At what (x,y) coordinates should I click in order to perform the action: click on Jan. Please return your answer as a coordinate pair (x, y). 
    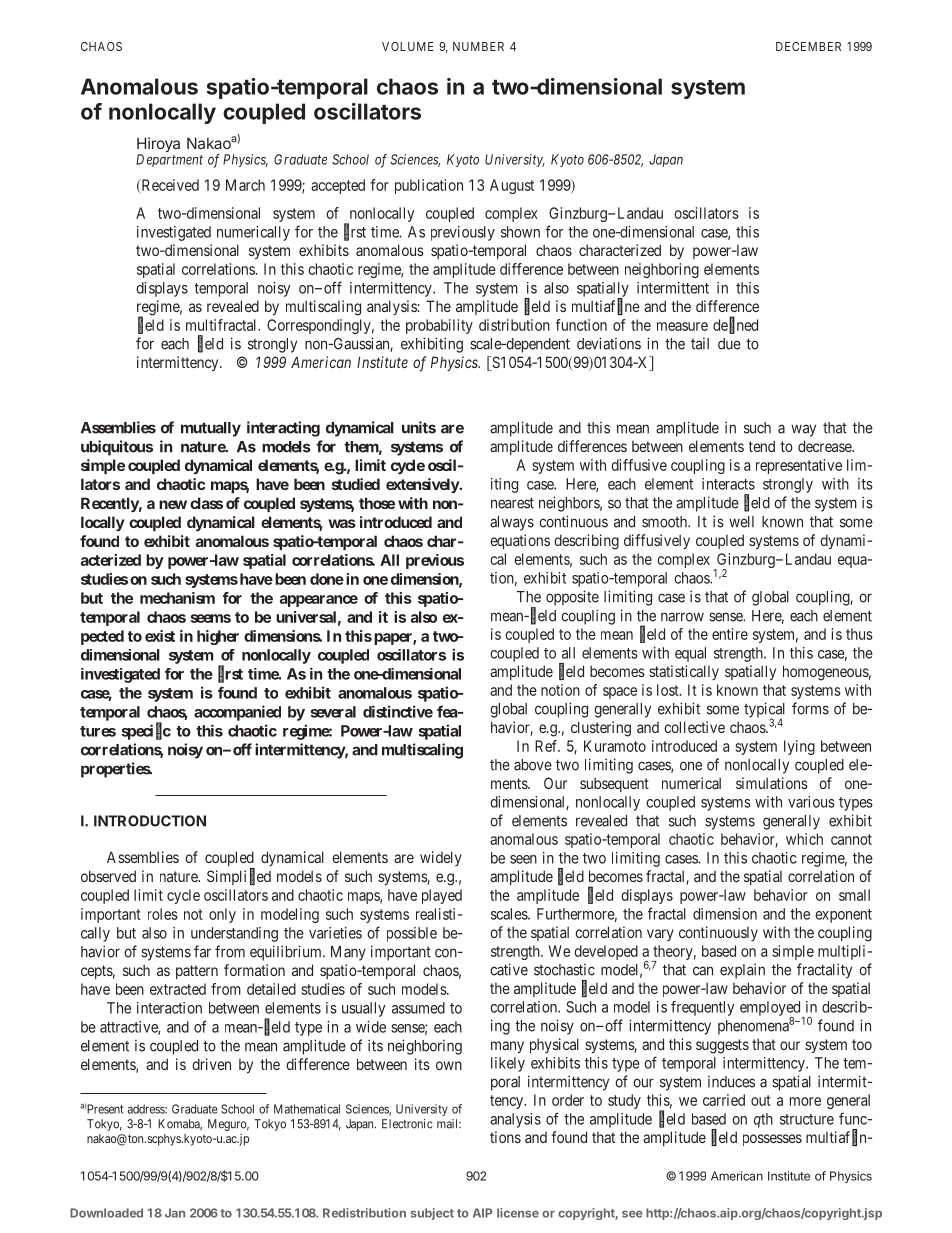
    Looking at the image, I should click on (175, 1213).
